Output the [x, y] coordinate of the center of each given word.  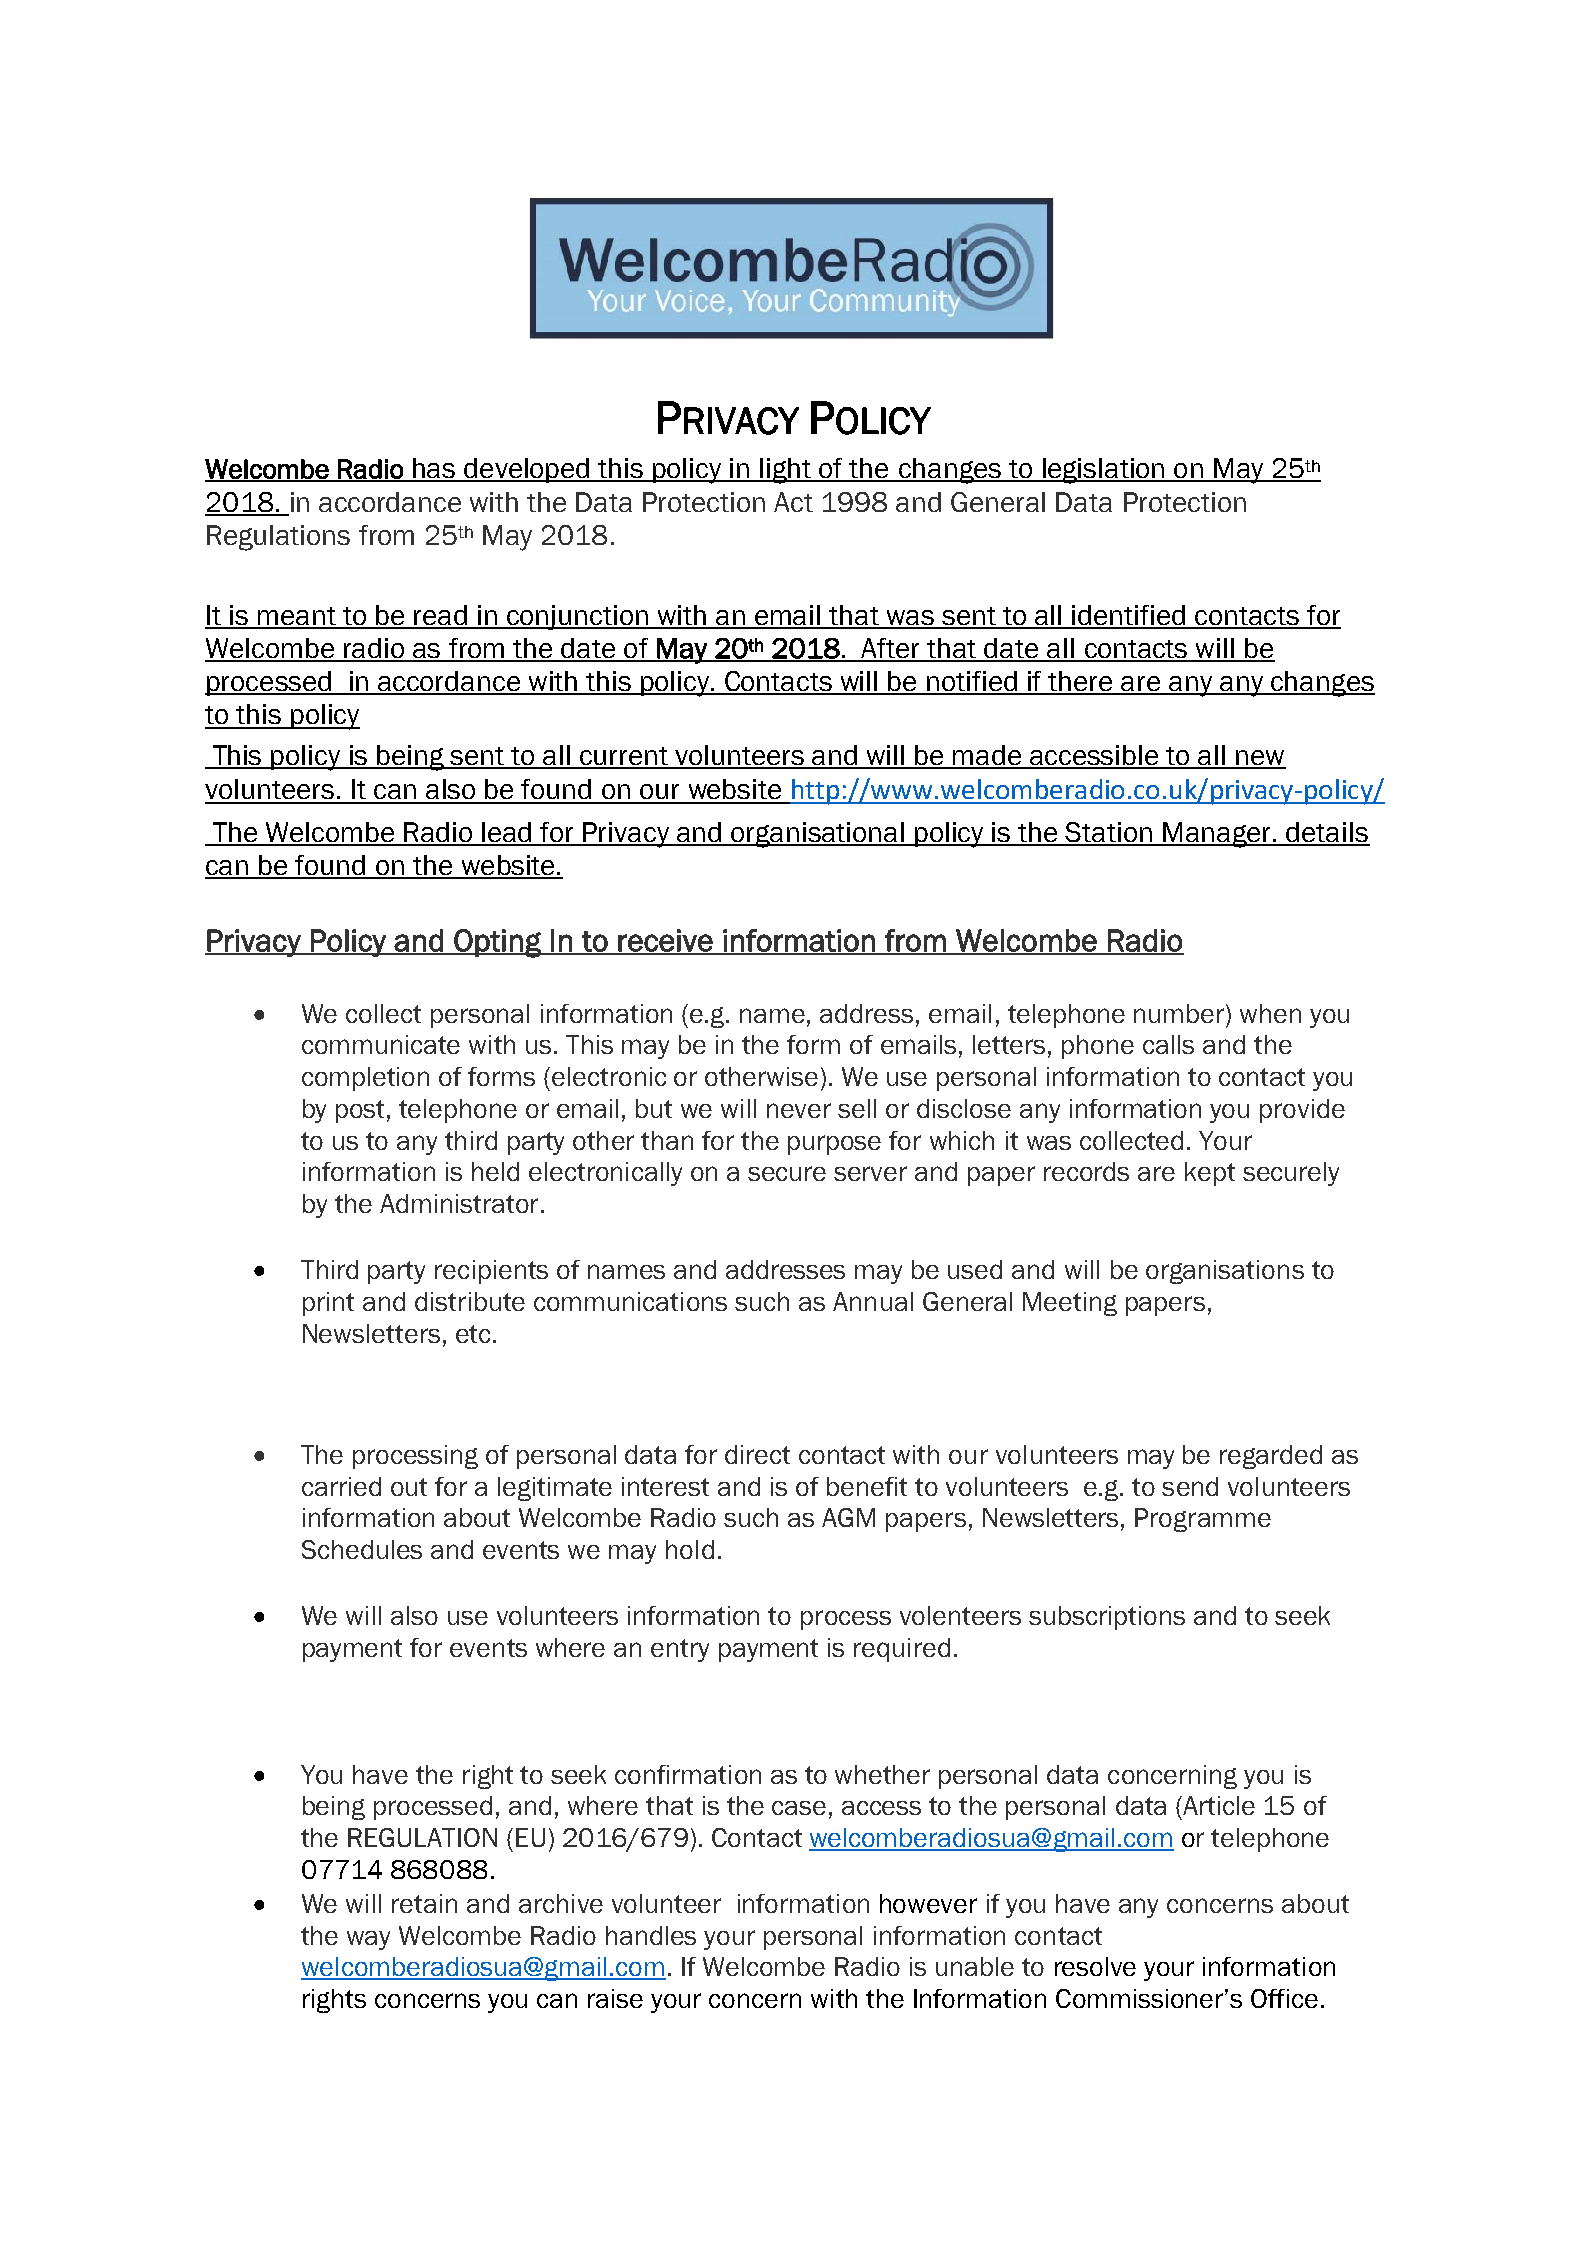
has [434, 469]
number [1180, 1013]
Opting [497, 943]
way [368, 1940]
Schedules [362, 1549]
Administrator [459, 1203]
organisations [1225, 1272]
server [870, 1173]
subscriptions [1107, 1618]
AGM [848, 1517]
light [785, 471]
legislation [1103, 471]
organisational [818, 835]
